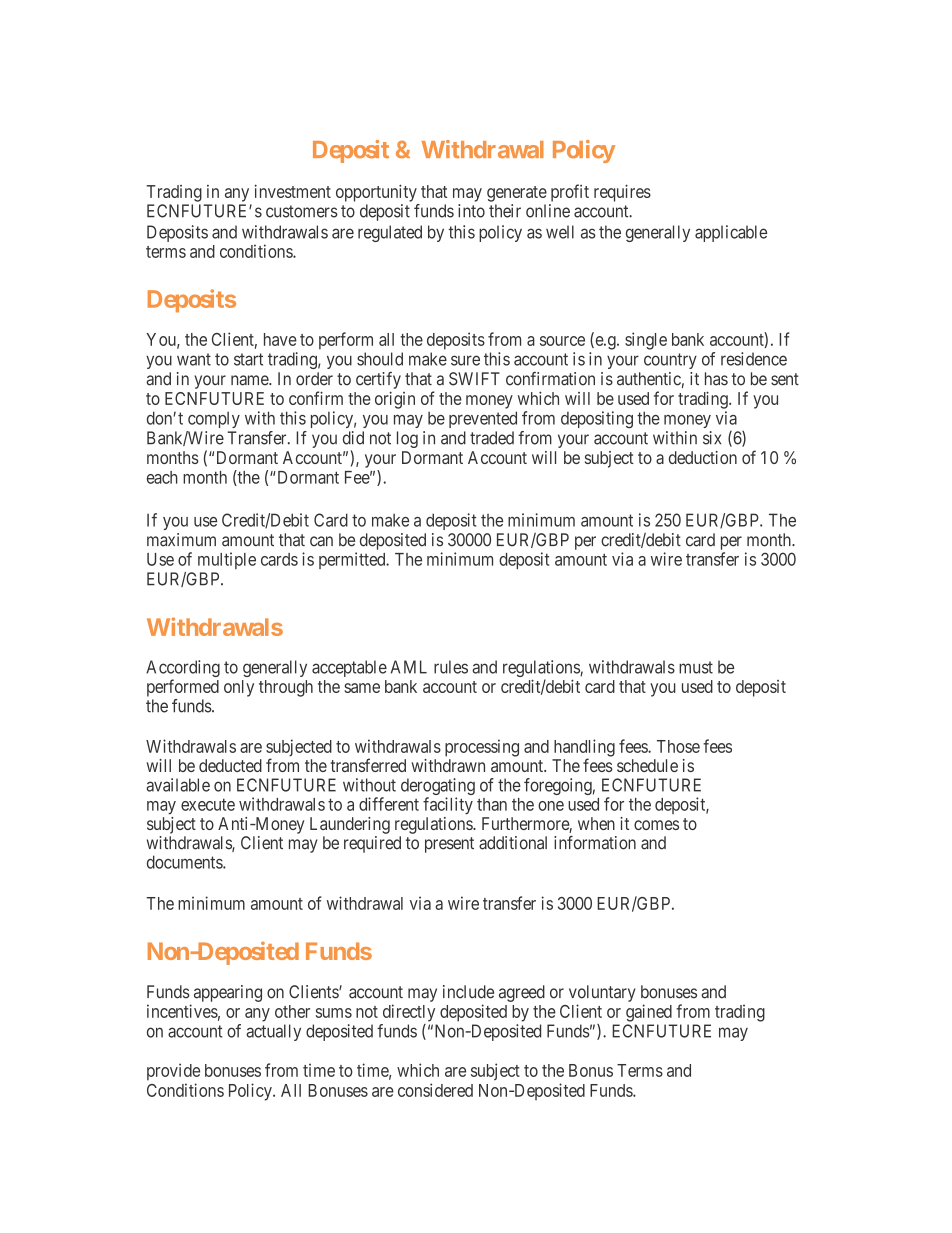  Describe the element at coordinates (731, 233) in the image. I see `applicable` at that location.
